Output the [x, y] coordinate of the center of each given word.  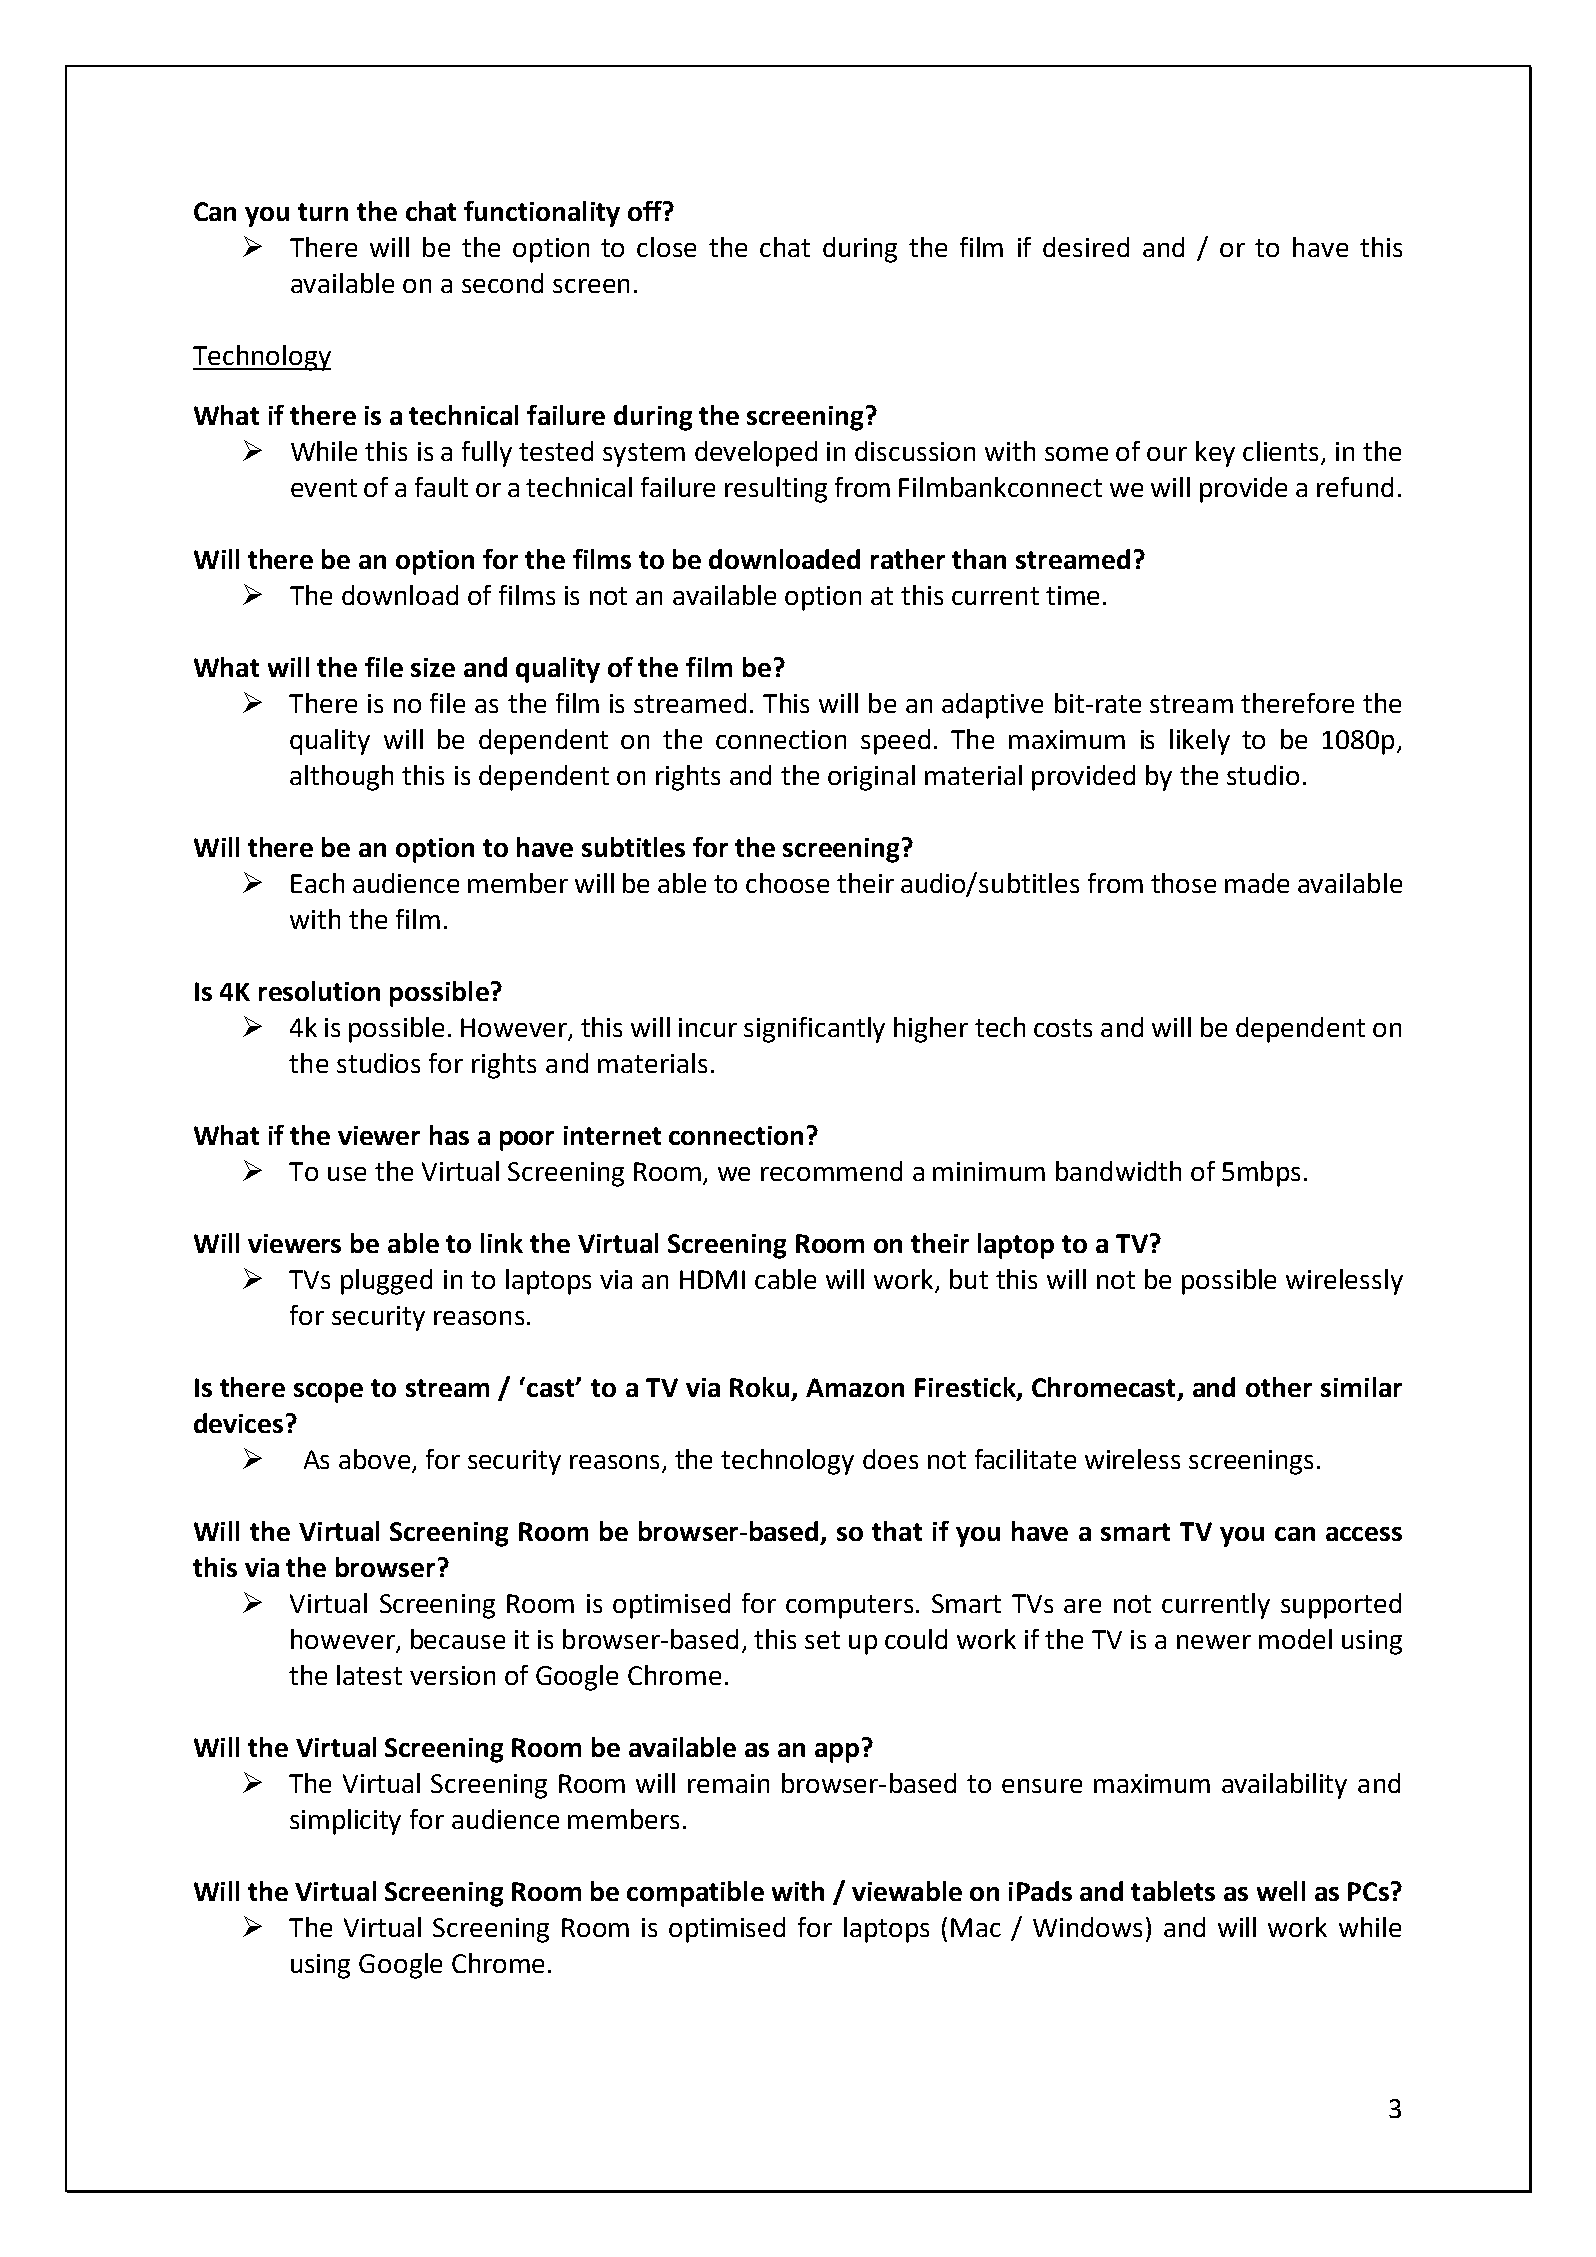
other [1279, 1387]
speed [895, 742]
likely [1200, 742]
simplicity [345, 1822]
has [449, 1135]
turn [323, 212]
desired [1086, 247]
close [666, 247]
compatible [695, 1894]
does [890, 1459]
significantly [814, 1030]
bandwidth [1118, 1171]
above [374, 1459]
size [433, 667]
